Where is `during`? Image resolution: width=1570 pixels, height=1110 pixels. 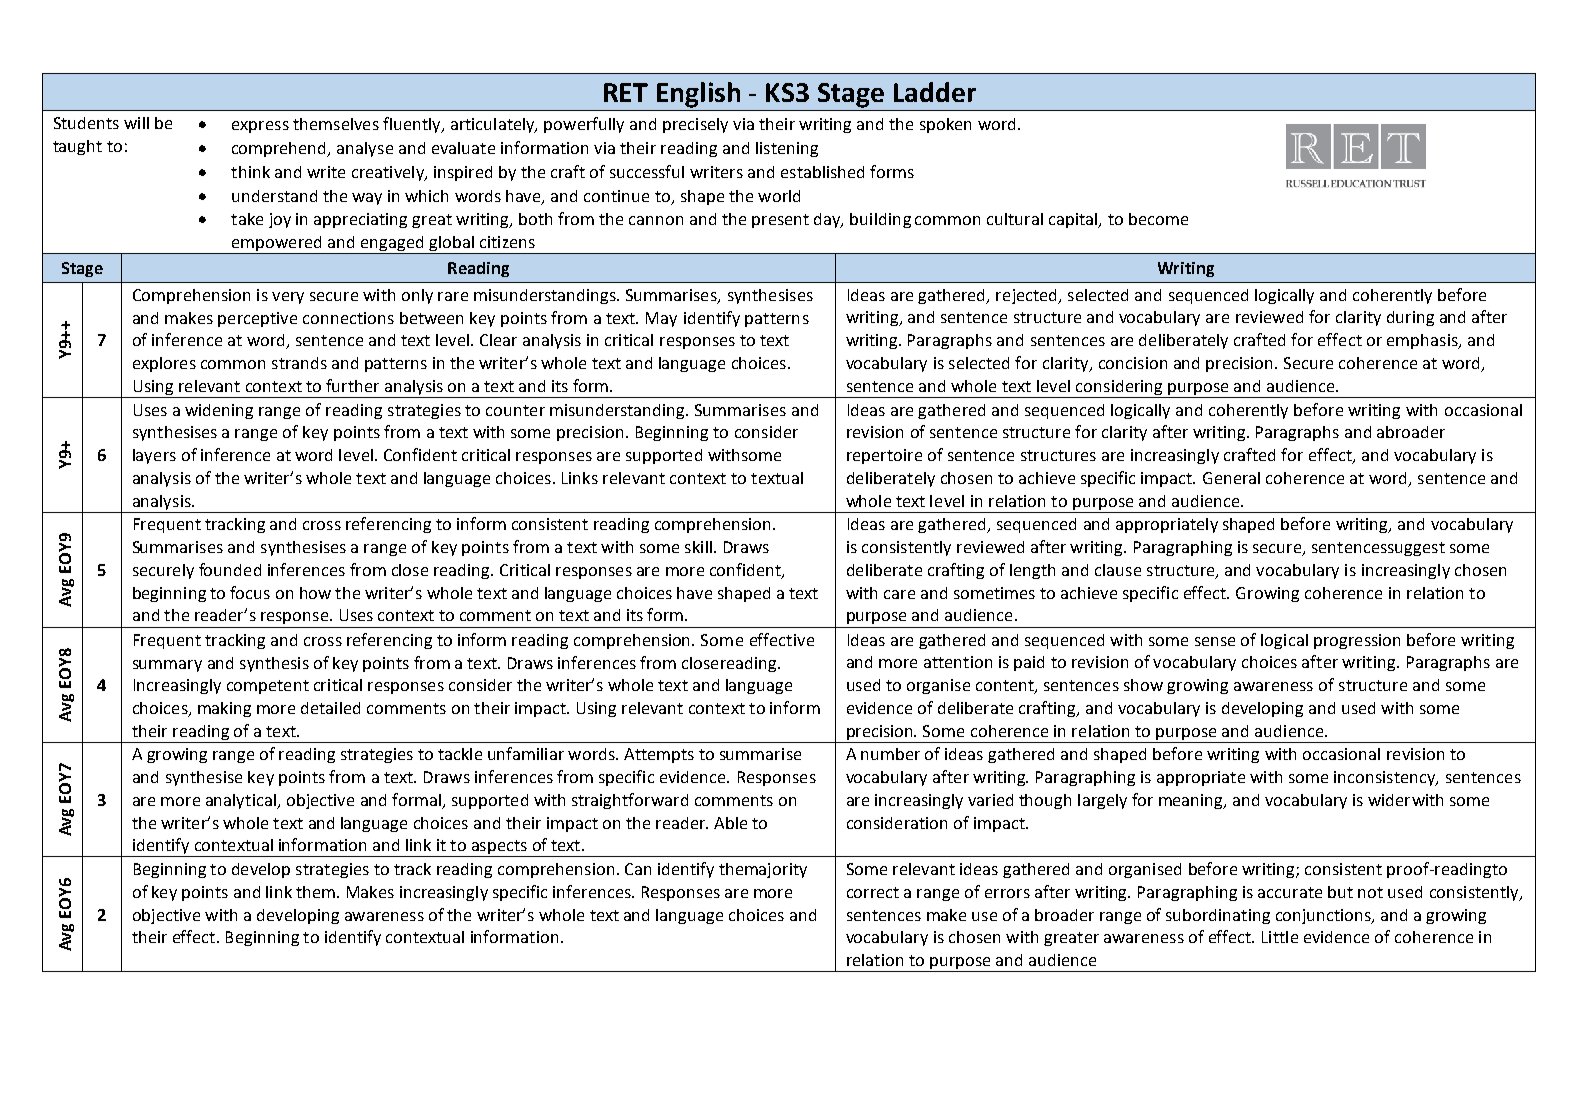 during is located at coordinates (1410, 318).
